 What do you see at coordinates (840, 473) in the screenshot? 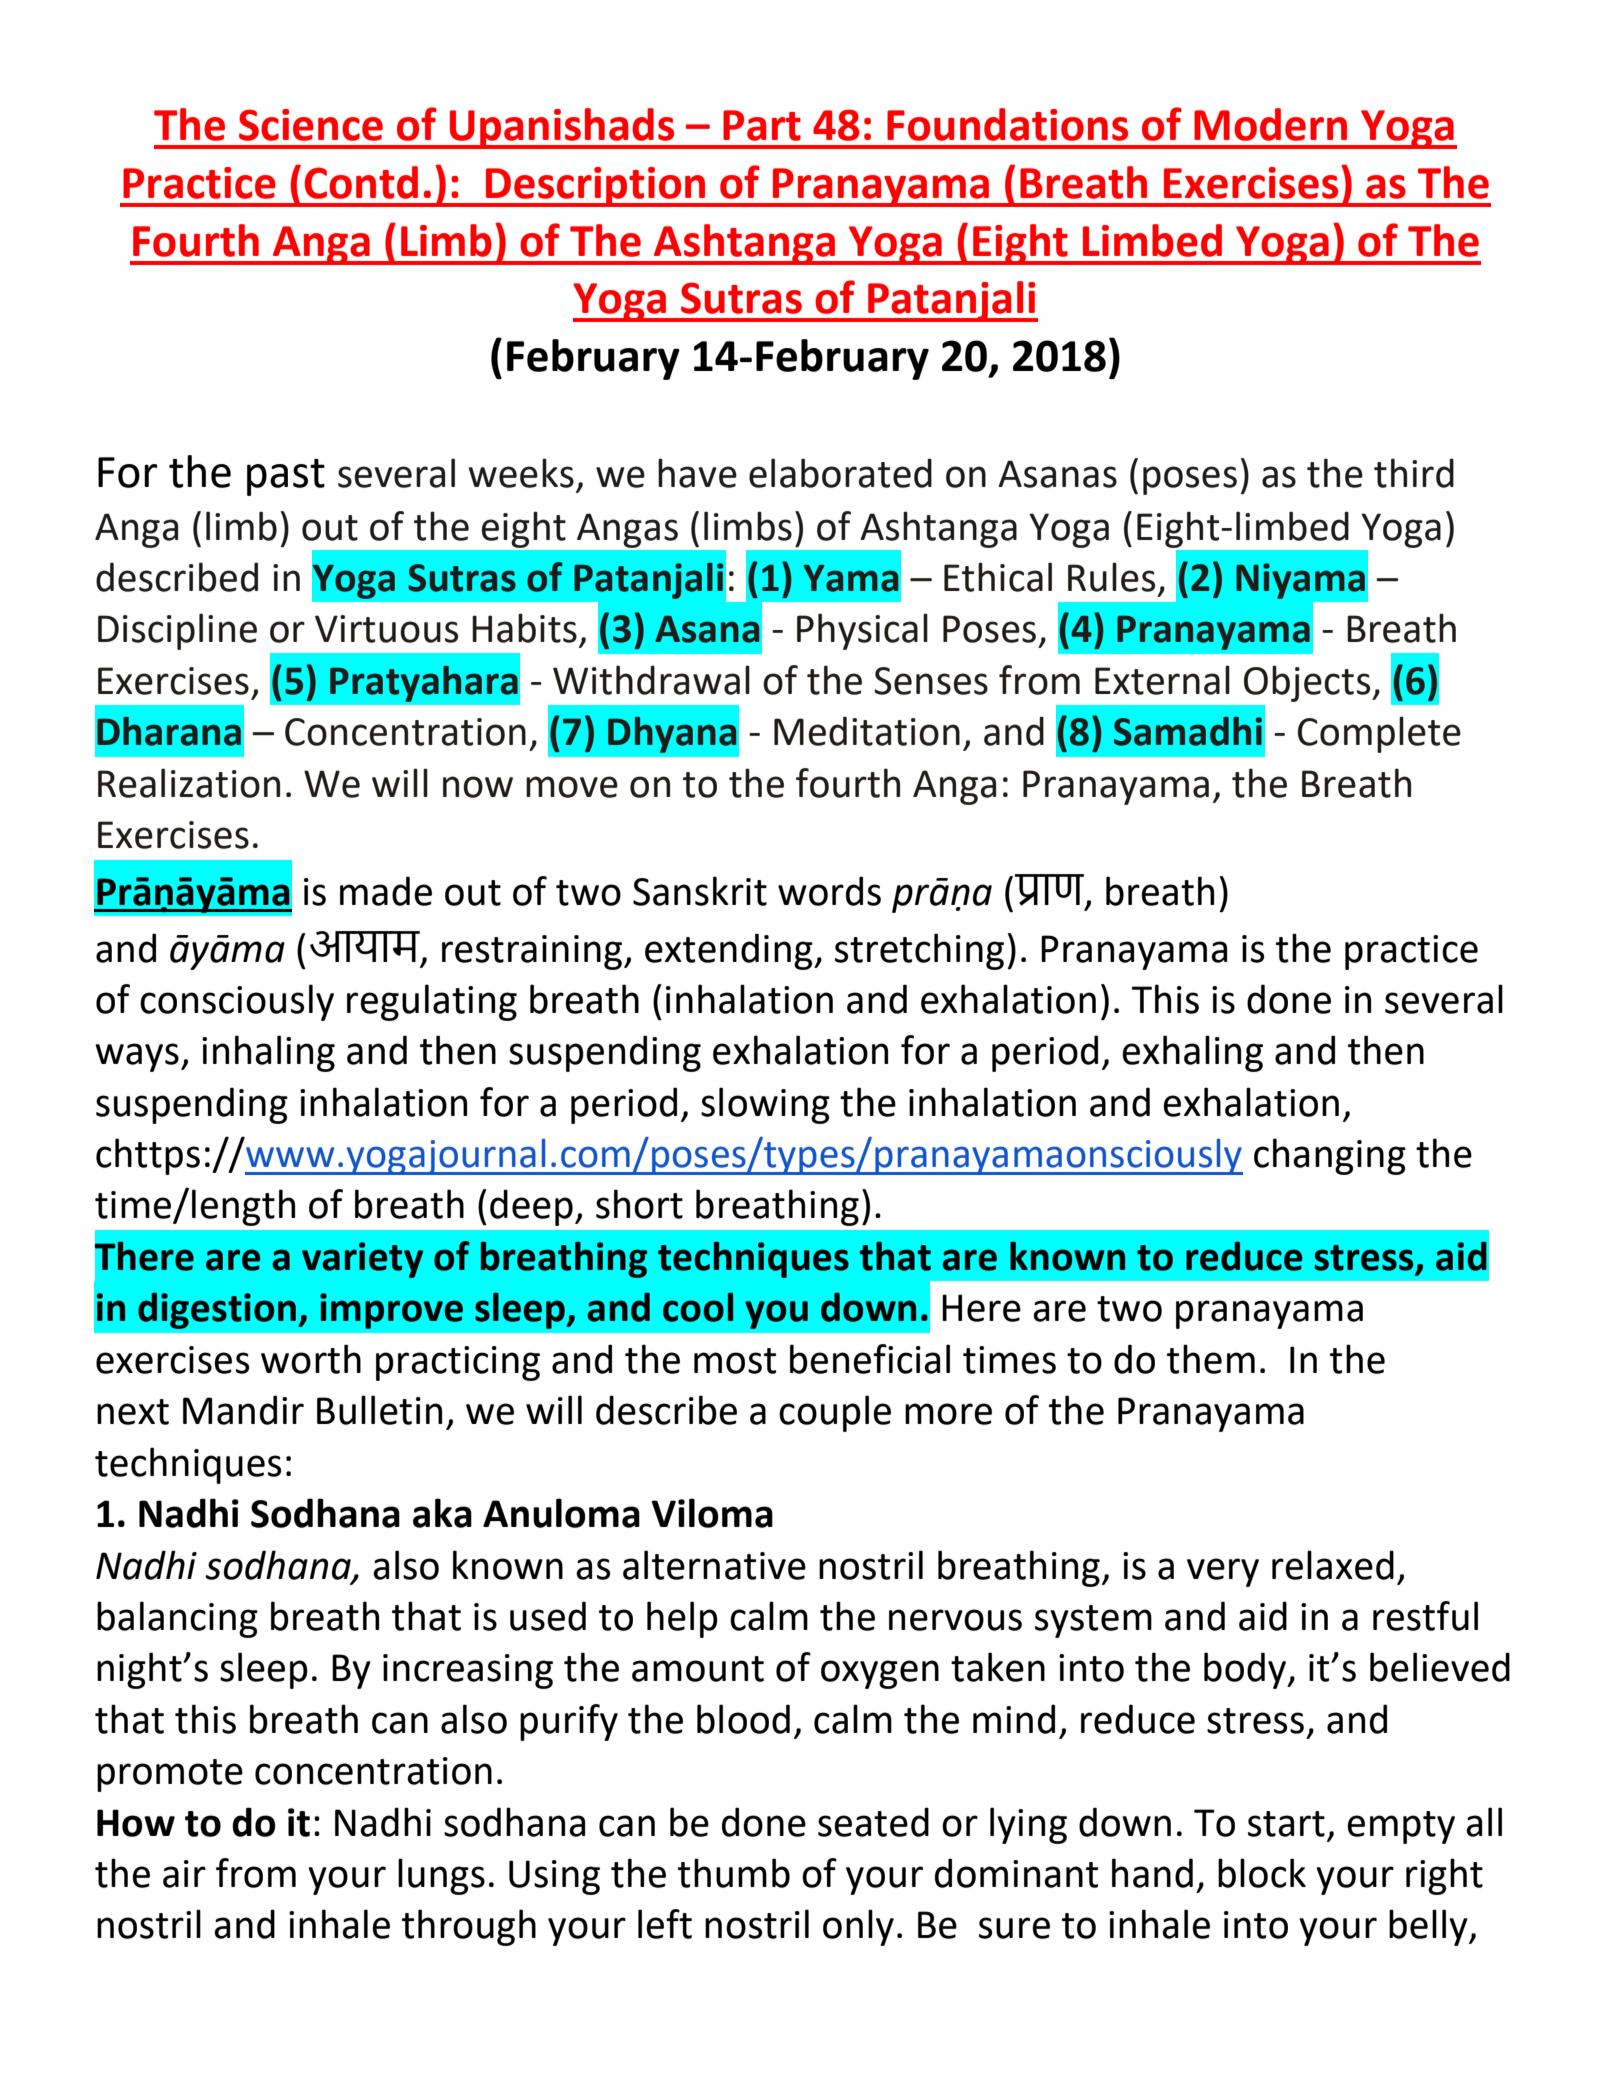
I see `elaborated` at bounding box center [840, 473].
